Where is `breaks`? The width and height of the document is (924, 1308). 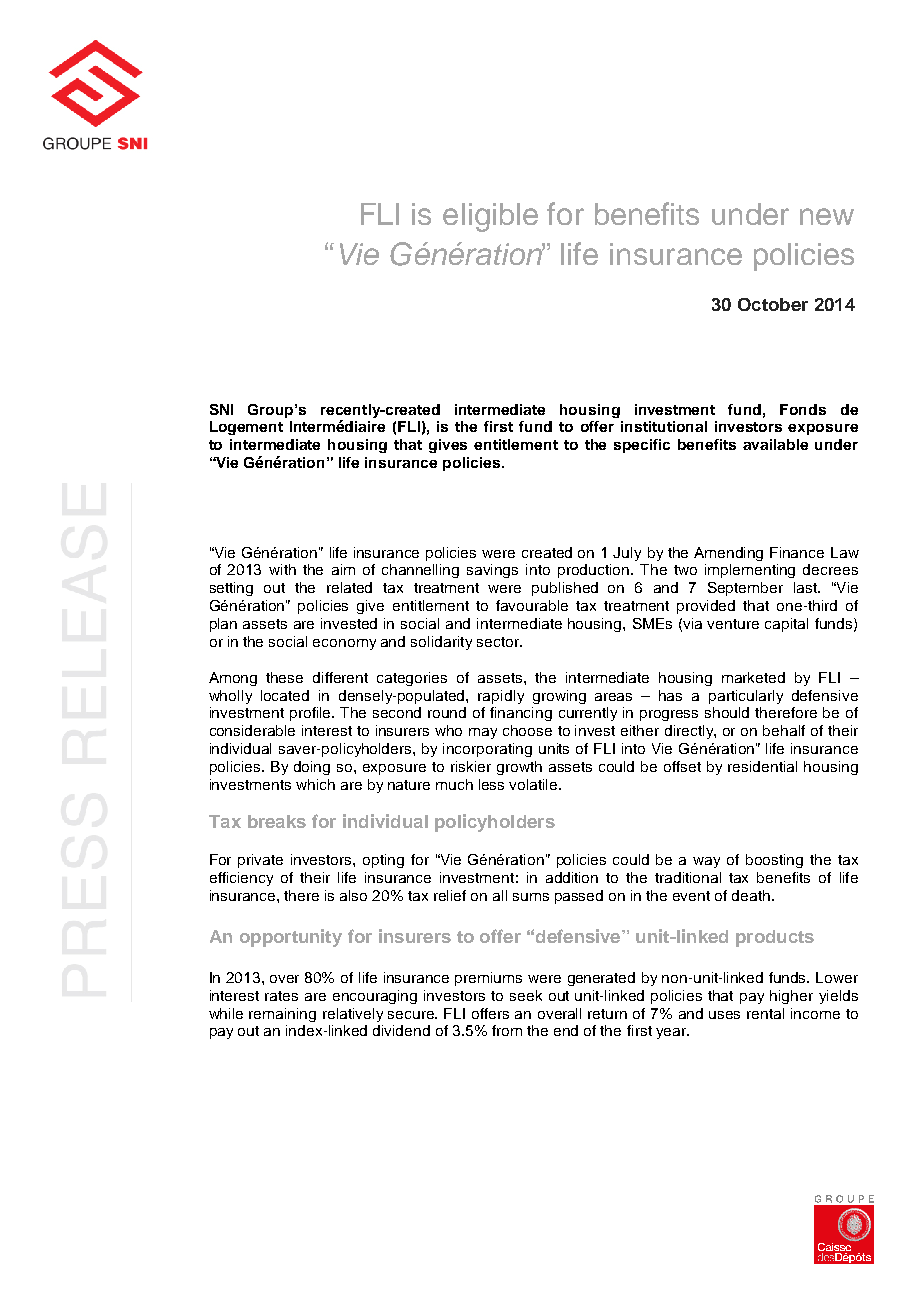
breaks is located at coordinates (277, 821).
